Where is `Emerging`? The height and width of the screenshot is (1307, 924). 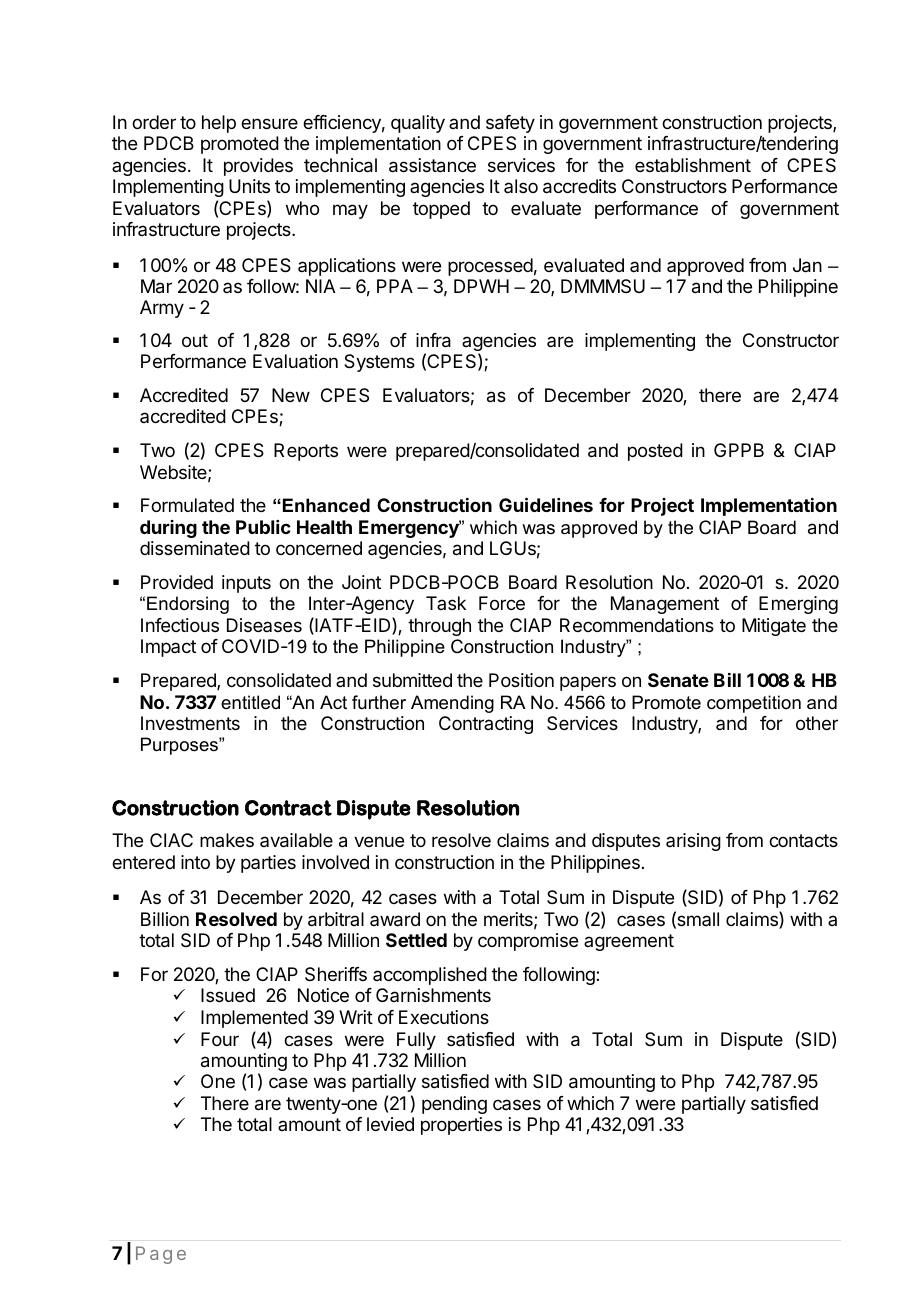 Emerging is located at coordinates (798, 605).
